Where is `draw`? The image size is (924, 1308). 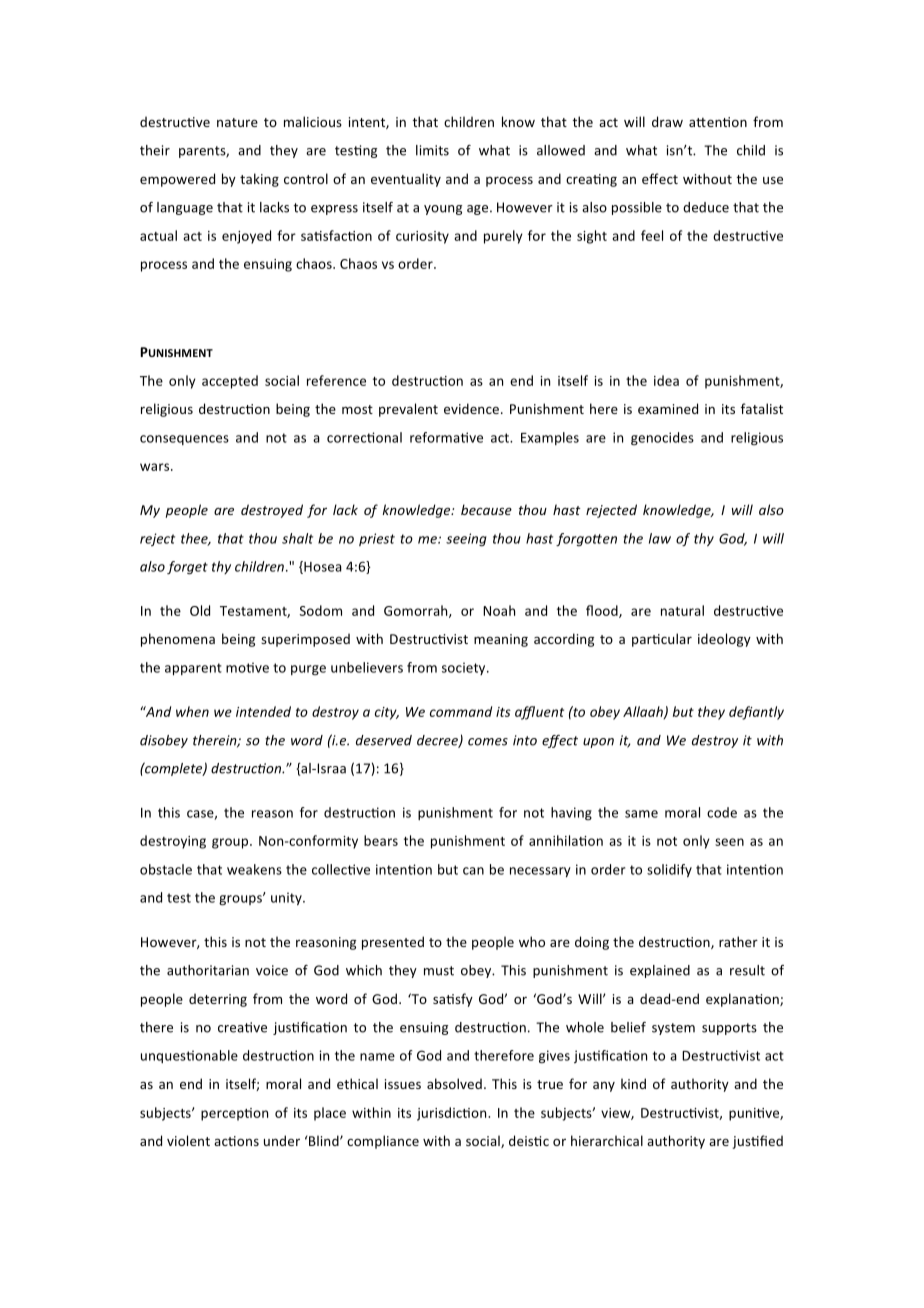
draw is located at coordinates (667, 121).
